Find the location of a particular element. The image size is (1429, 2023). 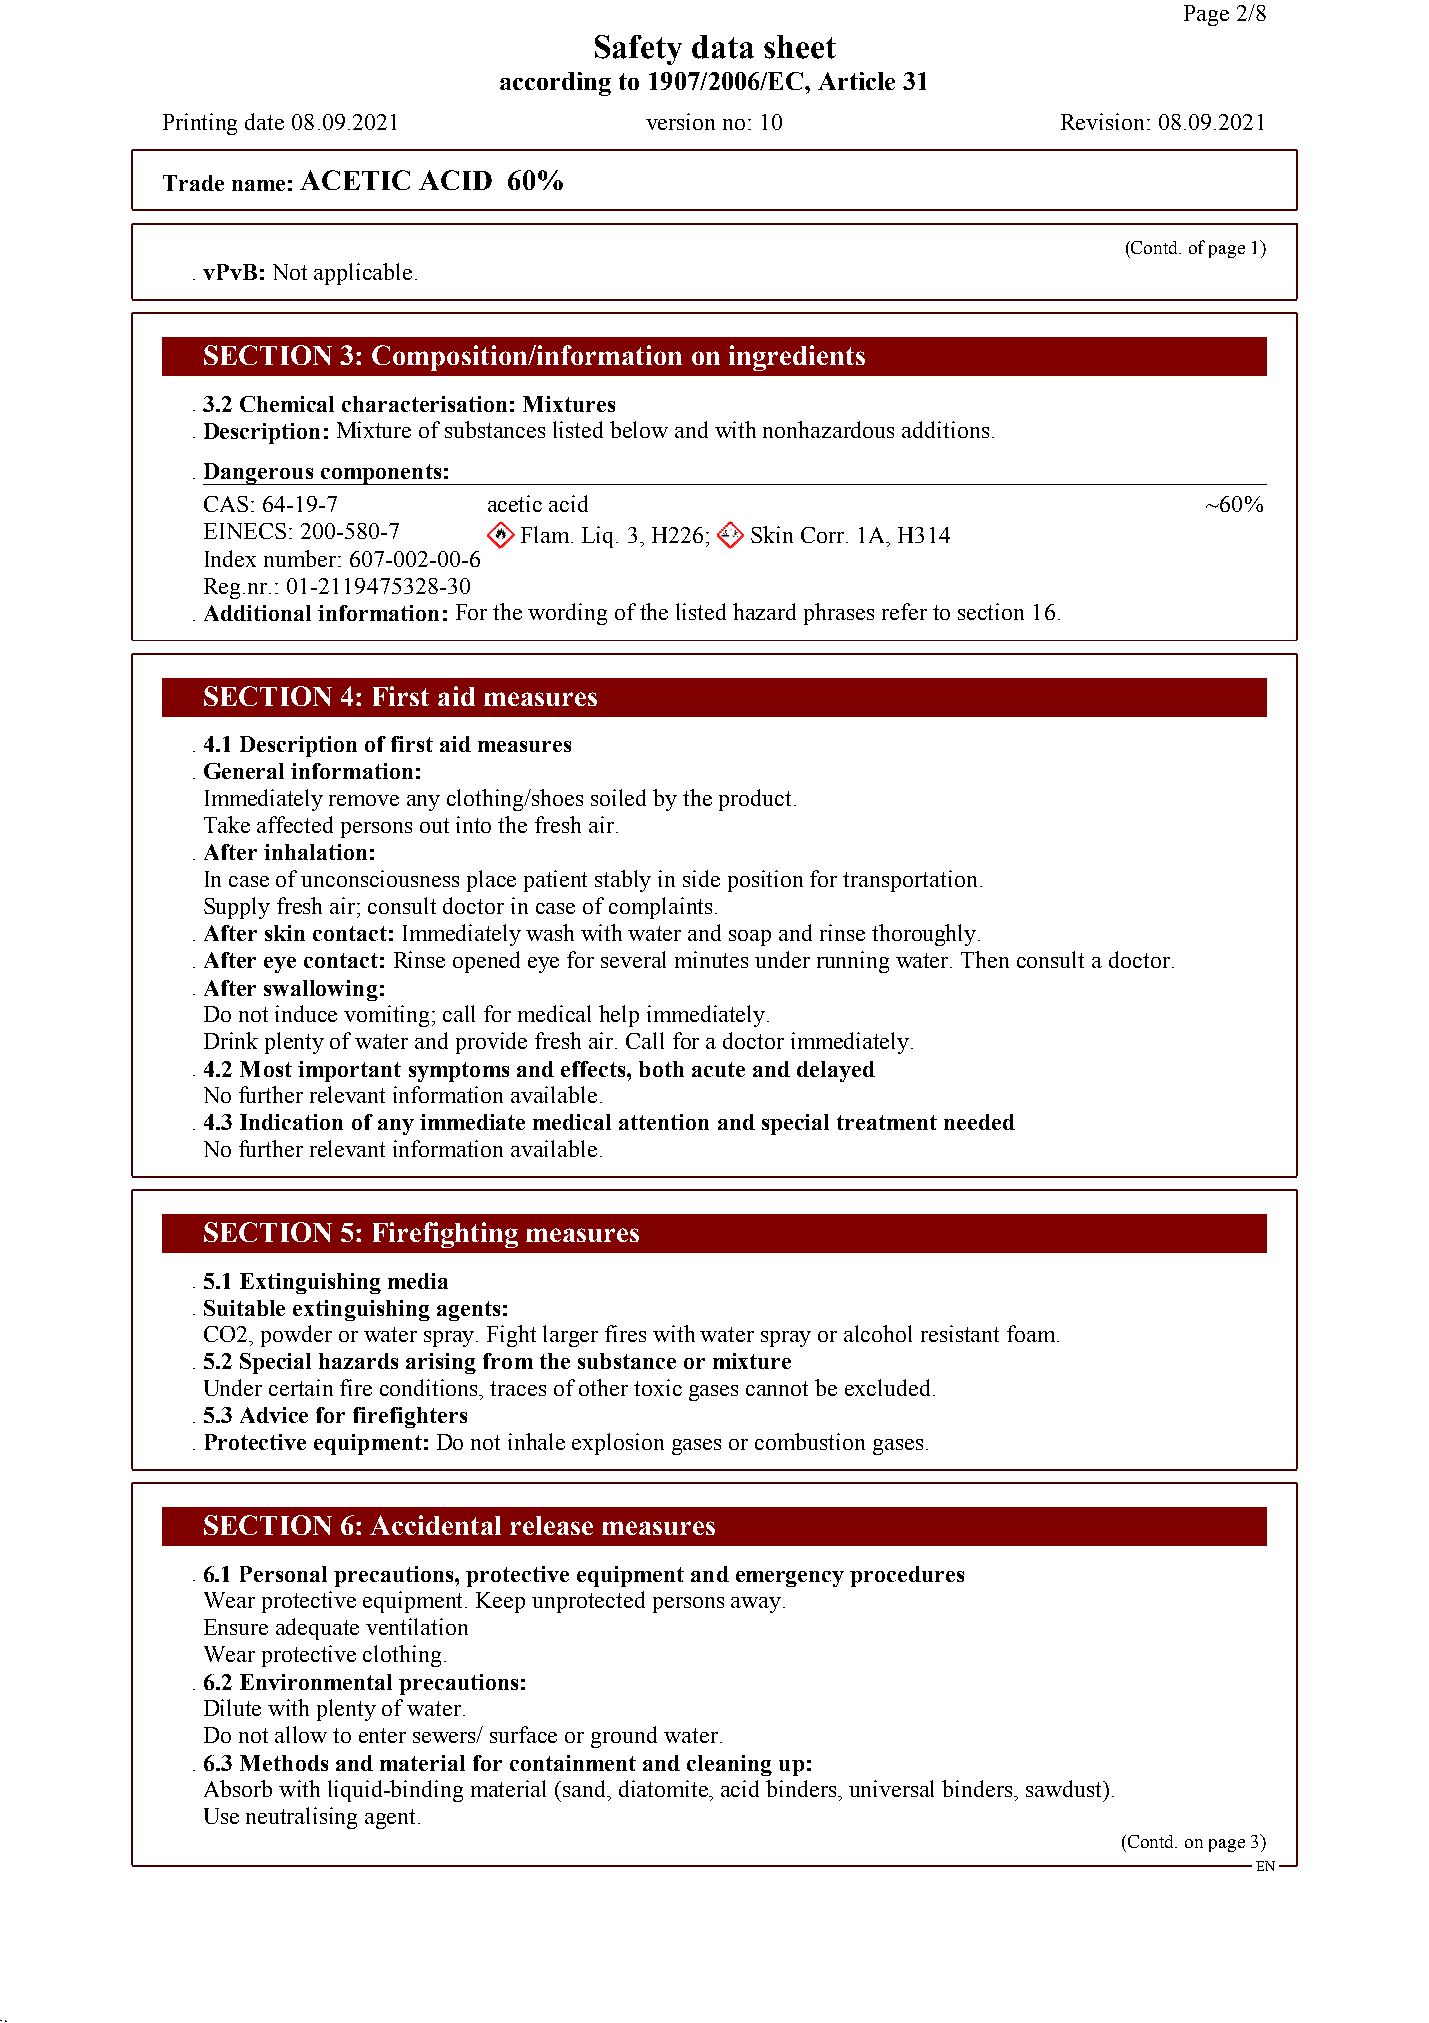

version is located at coordinates (680, 121).
